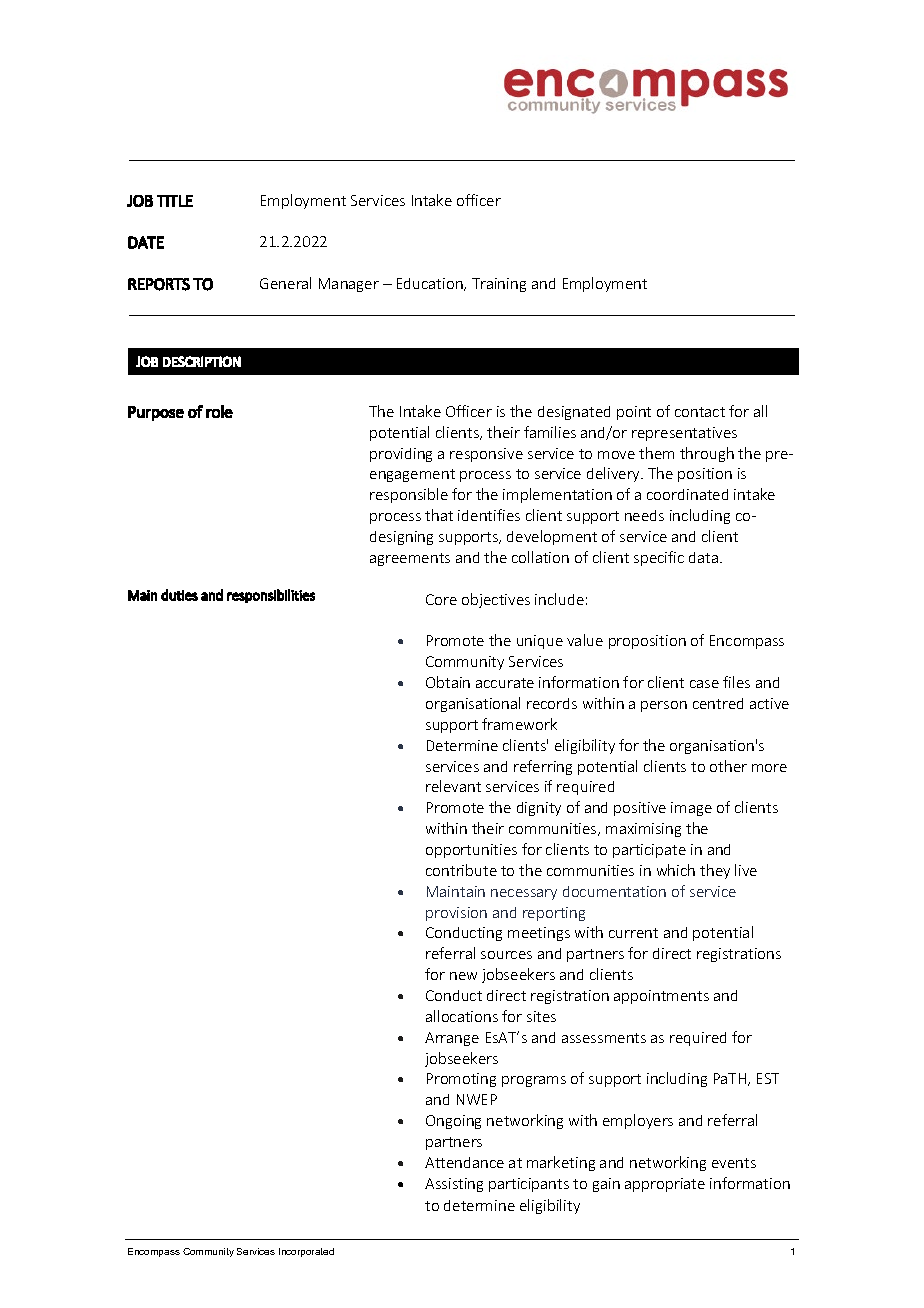 This page has height=1308, width=924. I want to click on they, so click(715, 871).
